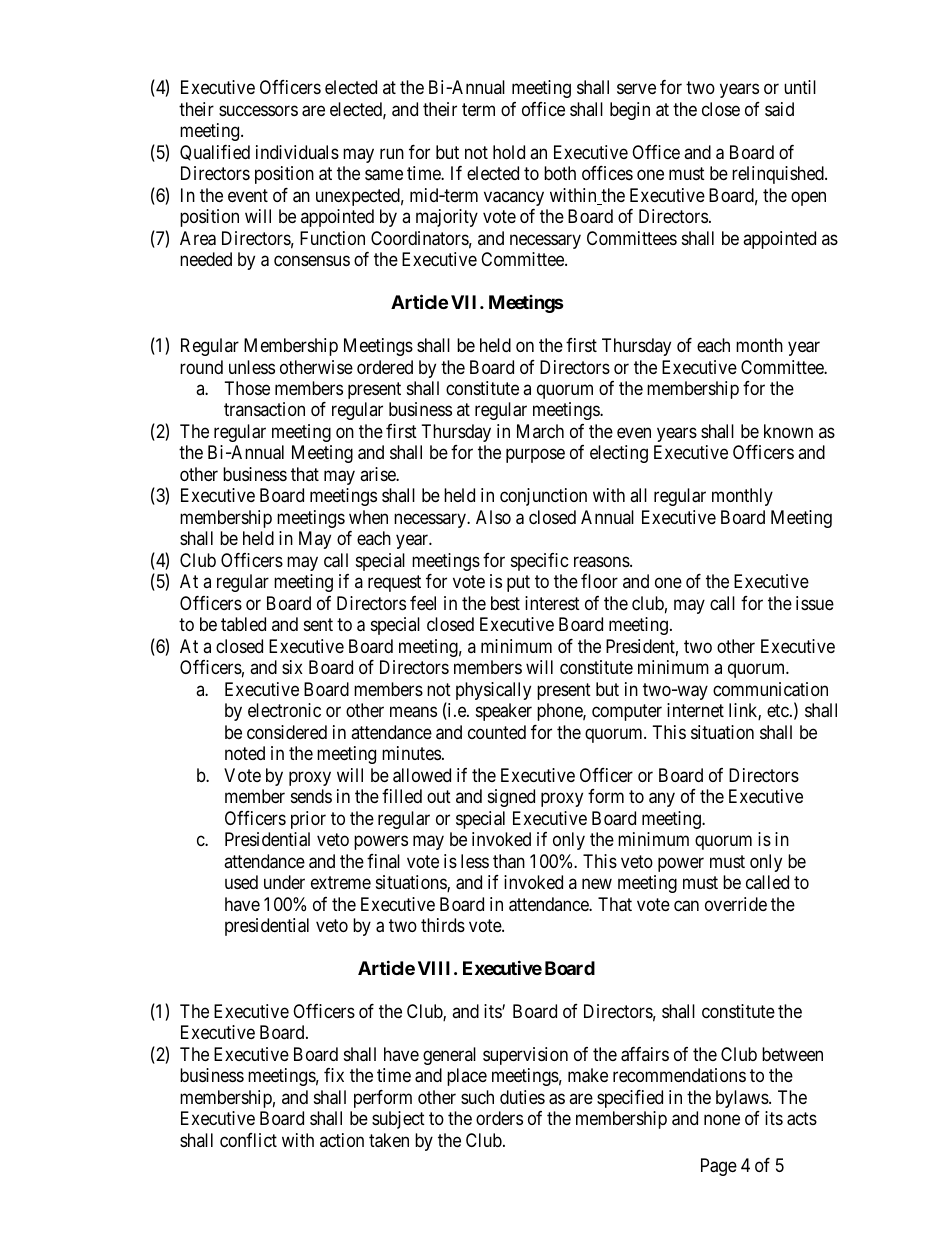  I want to click on orders, so click(499, 1118).
